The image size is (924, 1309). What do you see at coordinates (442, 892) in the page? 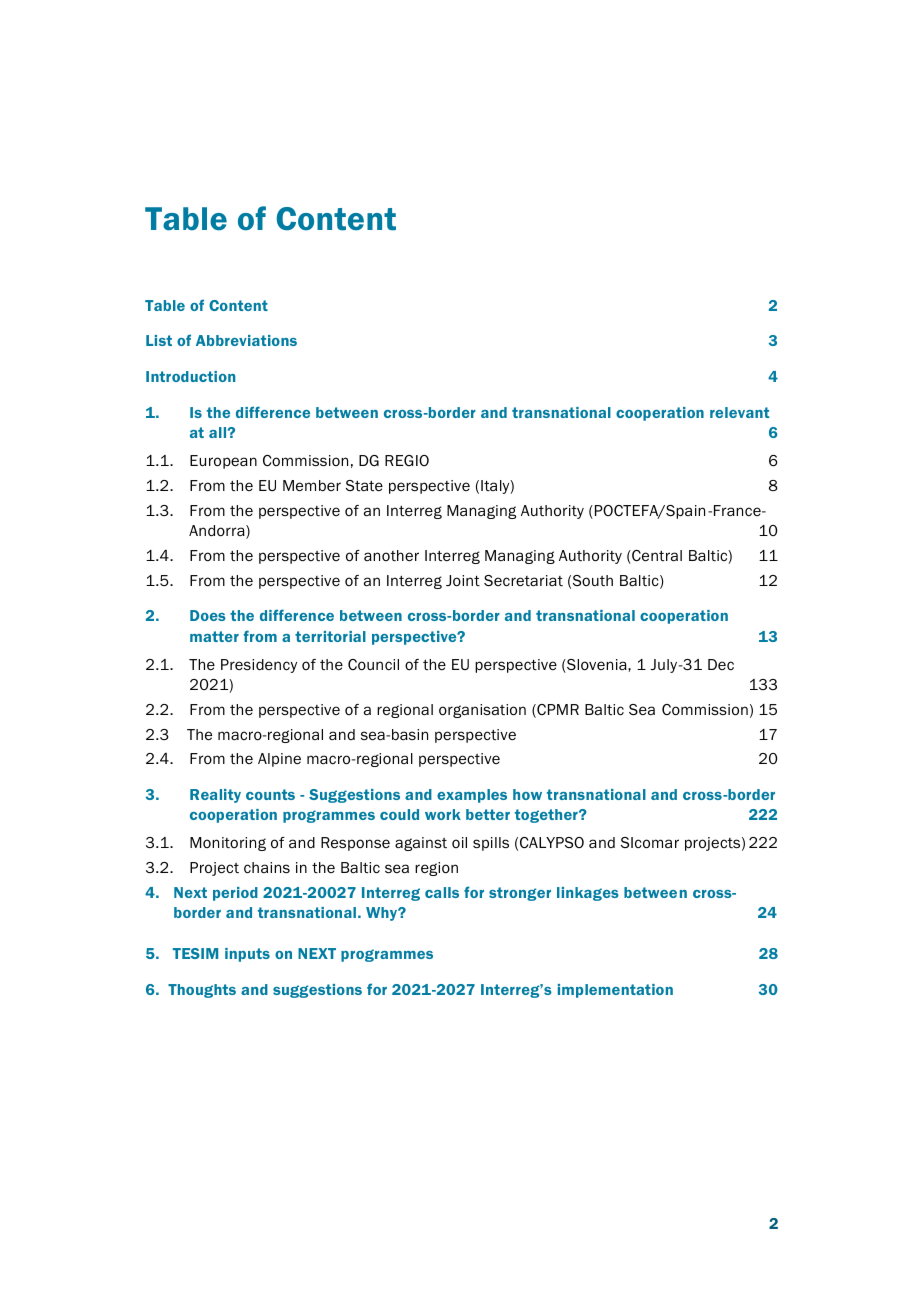
I see `calls` at bounding box center [442, 892].
